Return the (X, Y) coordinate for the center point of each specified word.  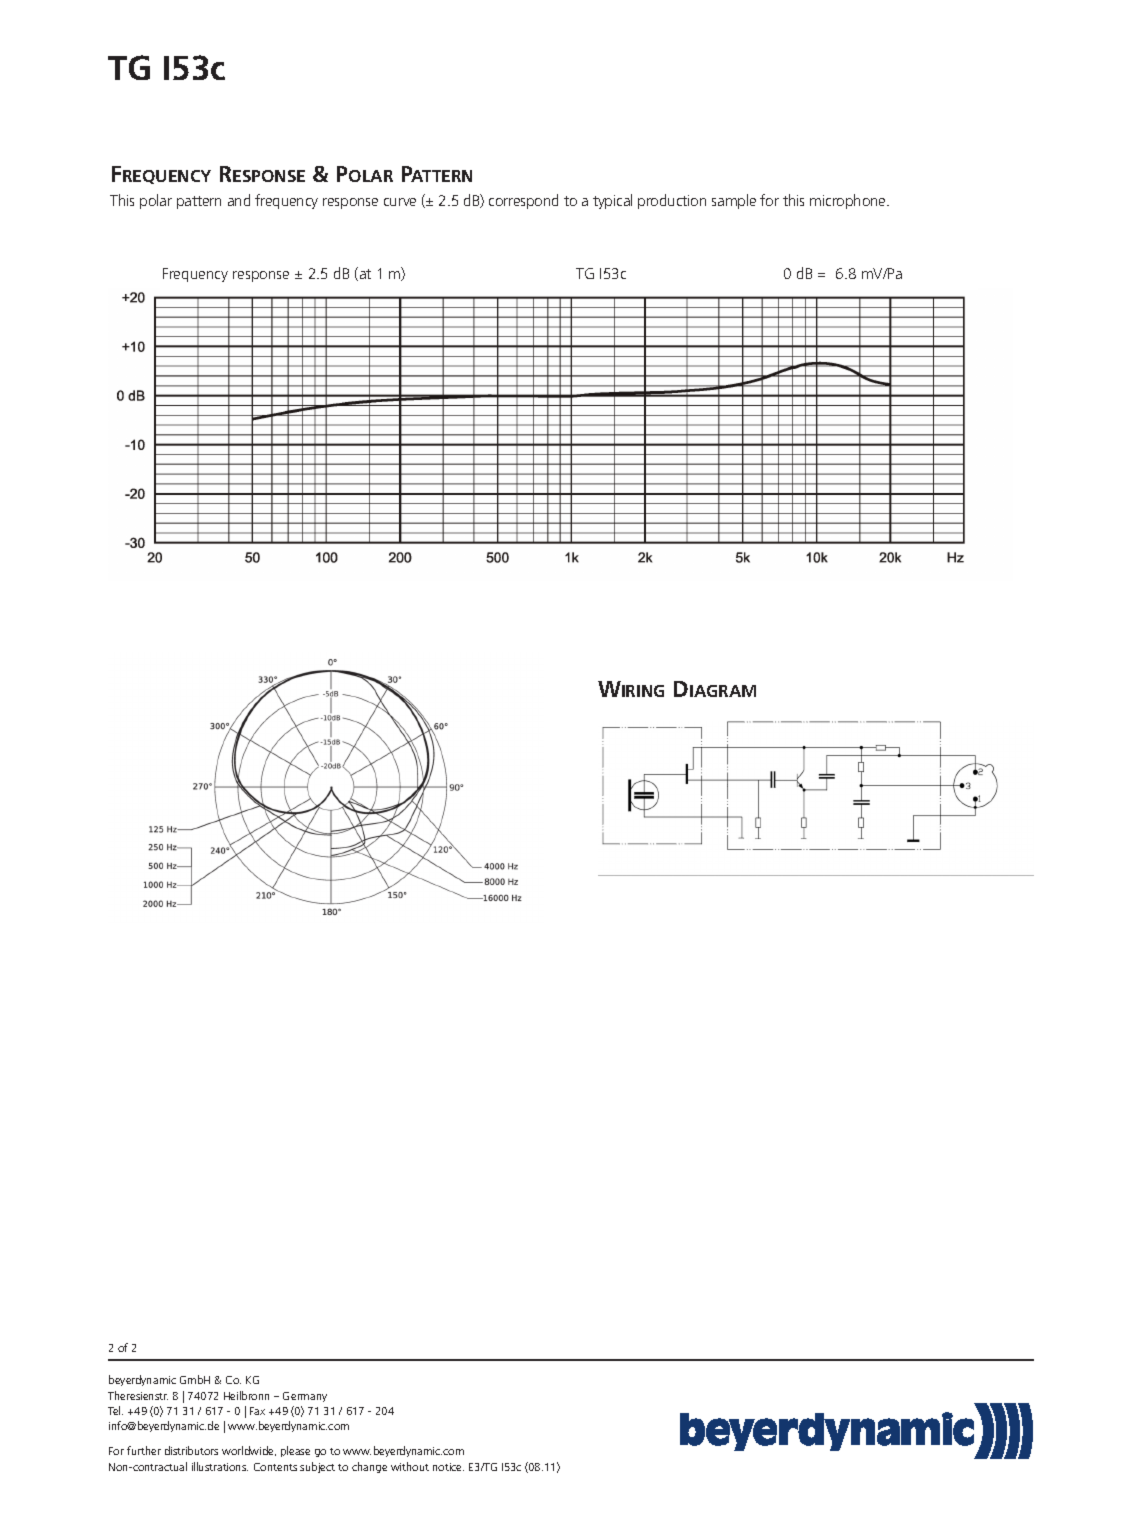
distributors (191, 1450)
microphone (849, 201)
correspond (523, 201)
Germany (305, 1397)
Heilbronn (246, 1395)
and (239, 200)
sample (734, 201)
